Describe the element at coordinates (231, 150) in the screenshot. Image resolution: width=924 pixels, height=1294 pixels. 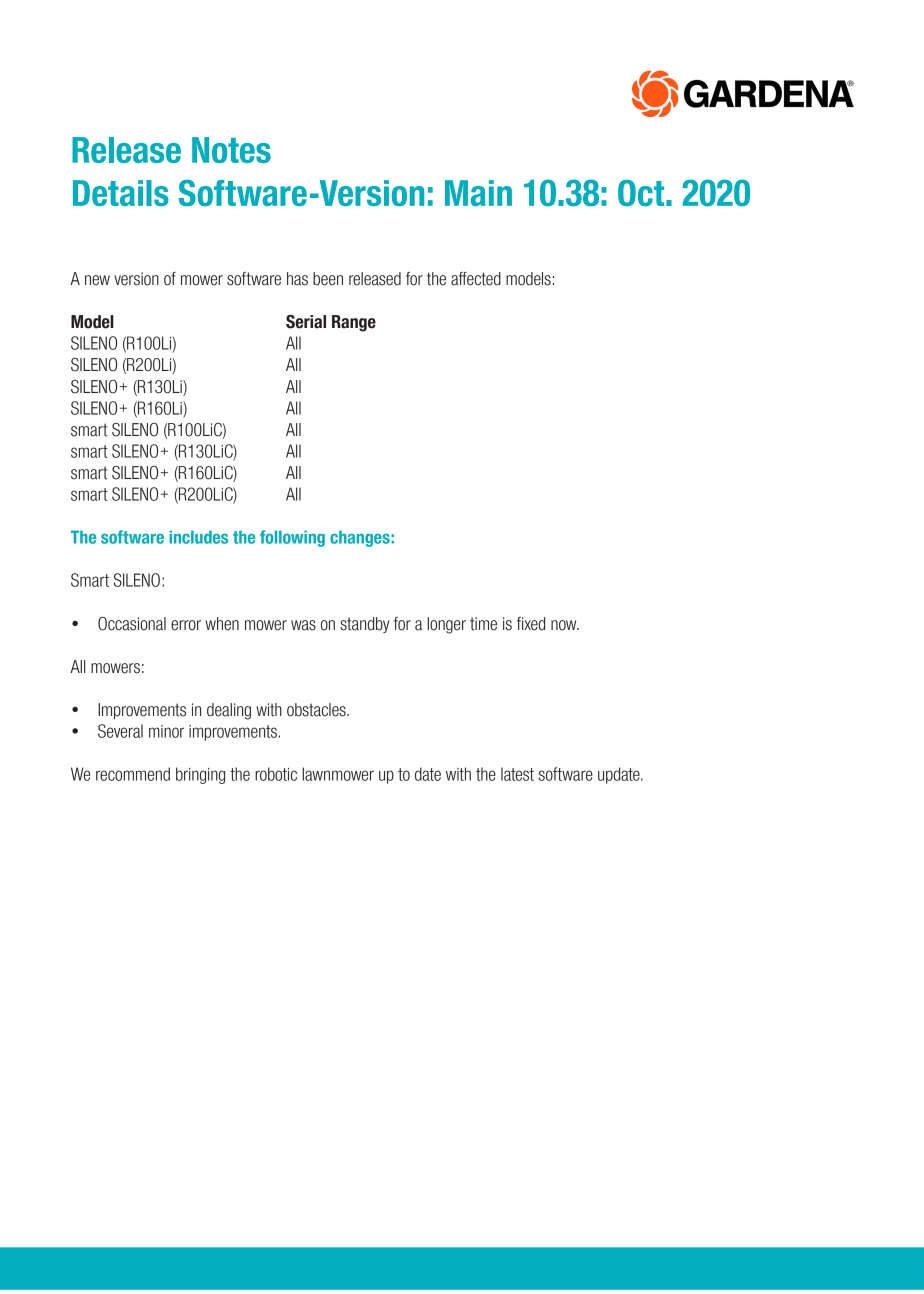
I see `Notes` at that location.
